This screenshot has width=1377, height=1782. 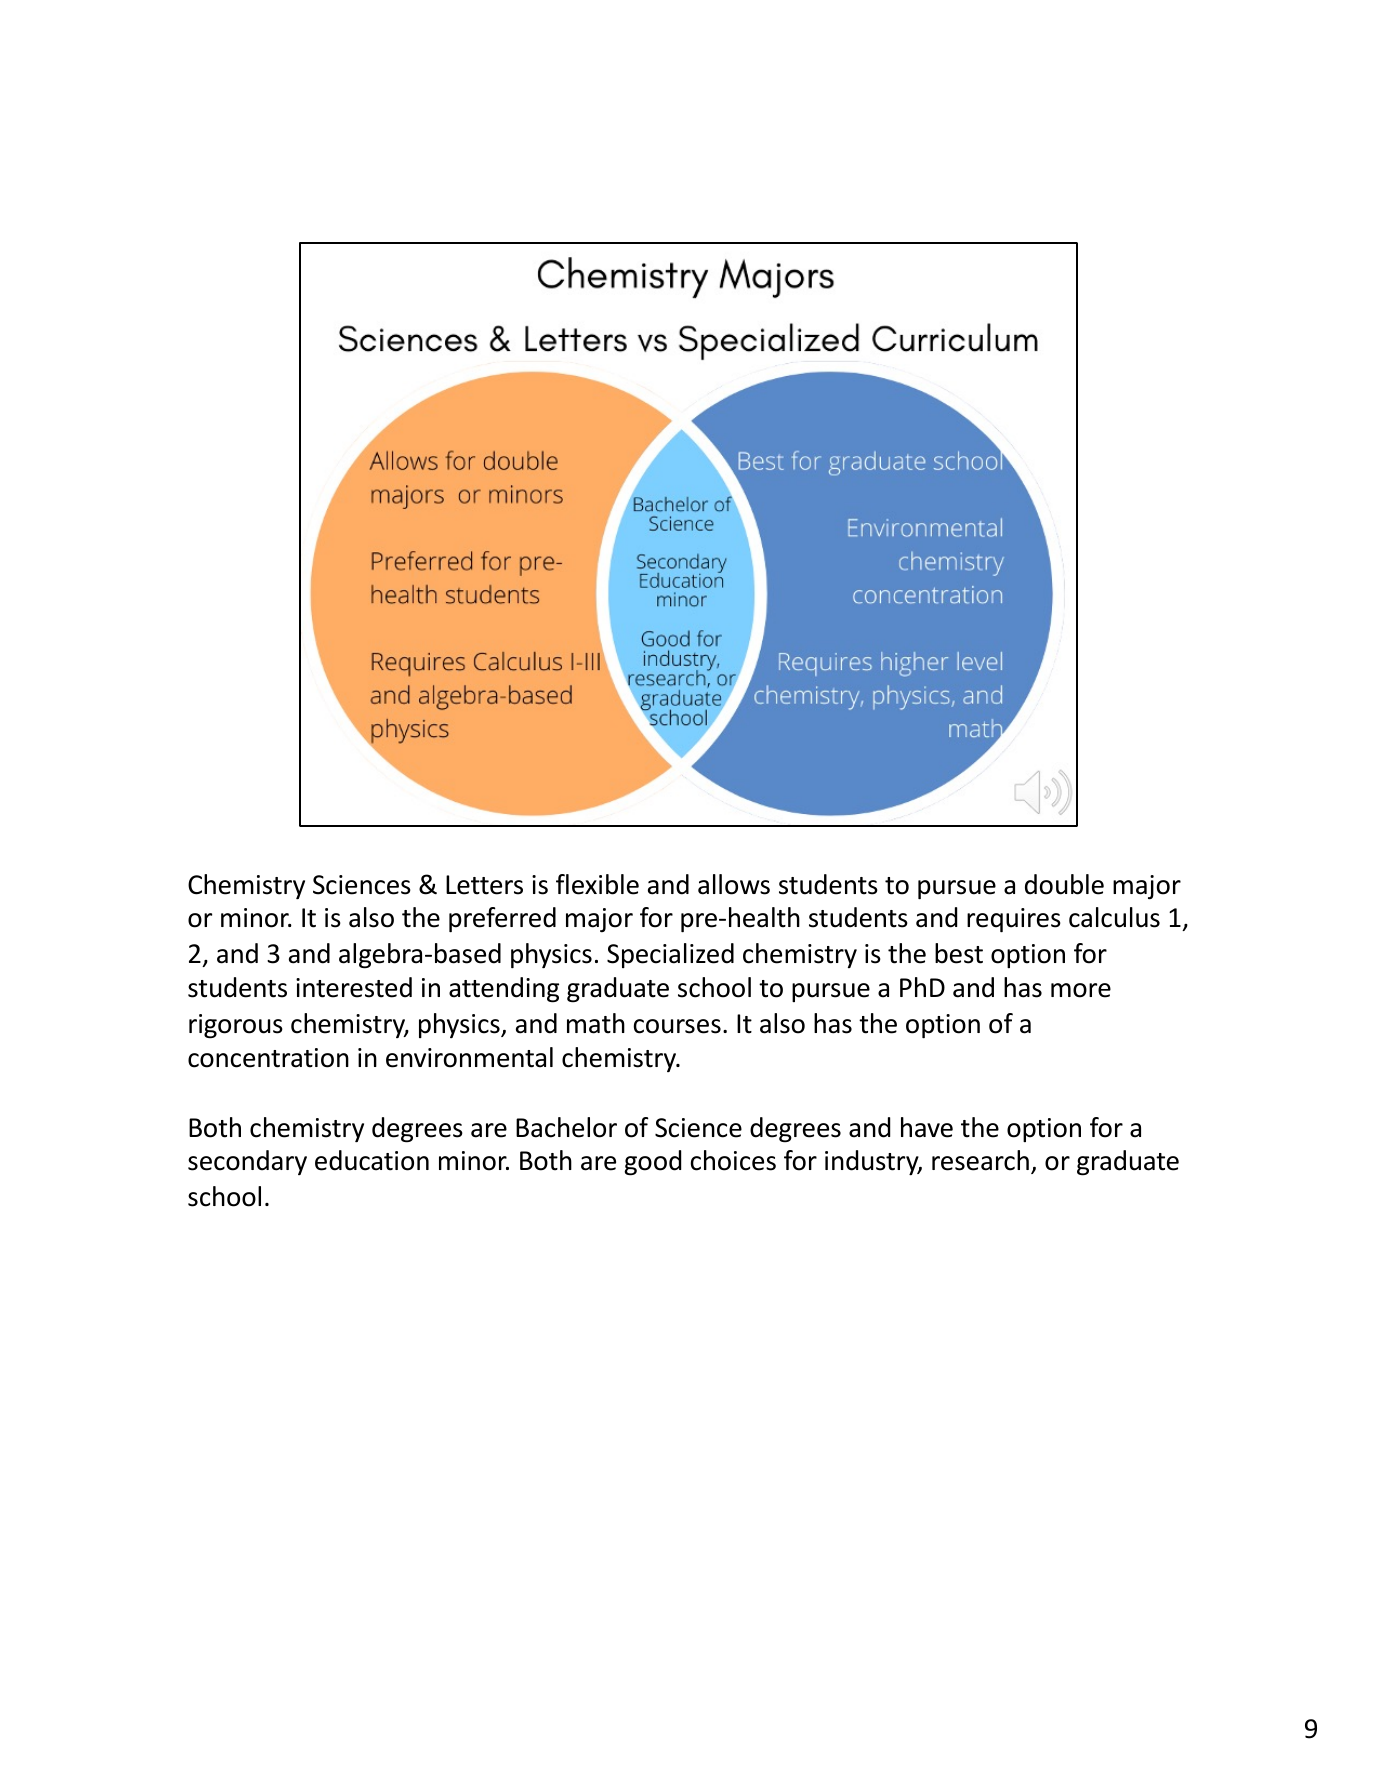 I want to click on double, so click(x=1064, y=884).
